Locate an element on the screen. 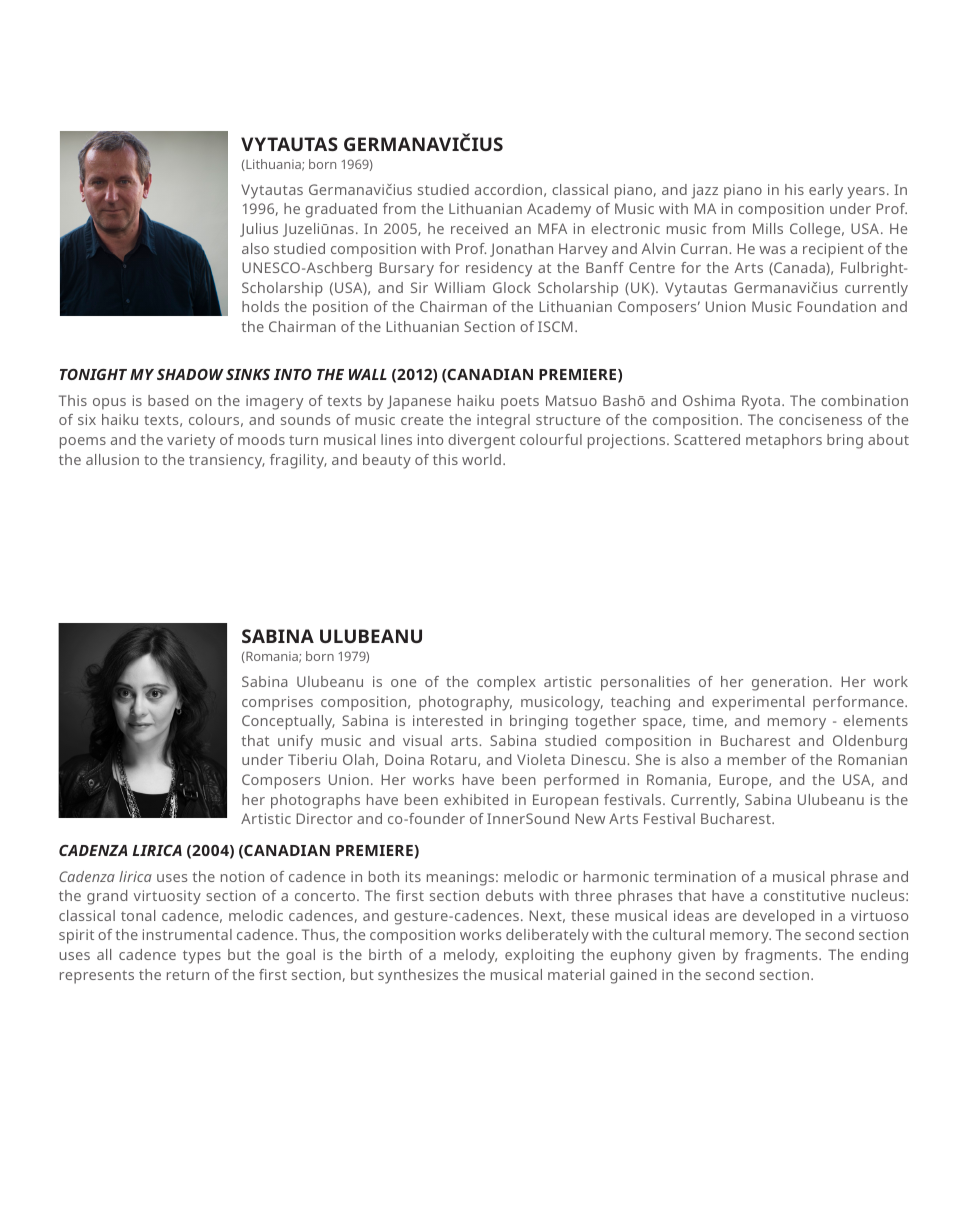 Image resolution: width=968 pixels, height=1232 pixels. types is located at coordinates (202, 957).
